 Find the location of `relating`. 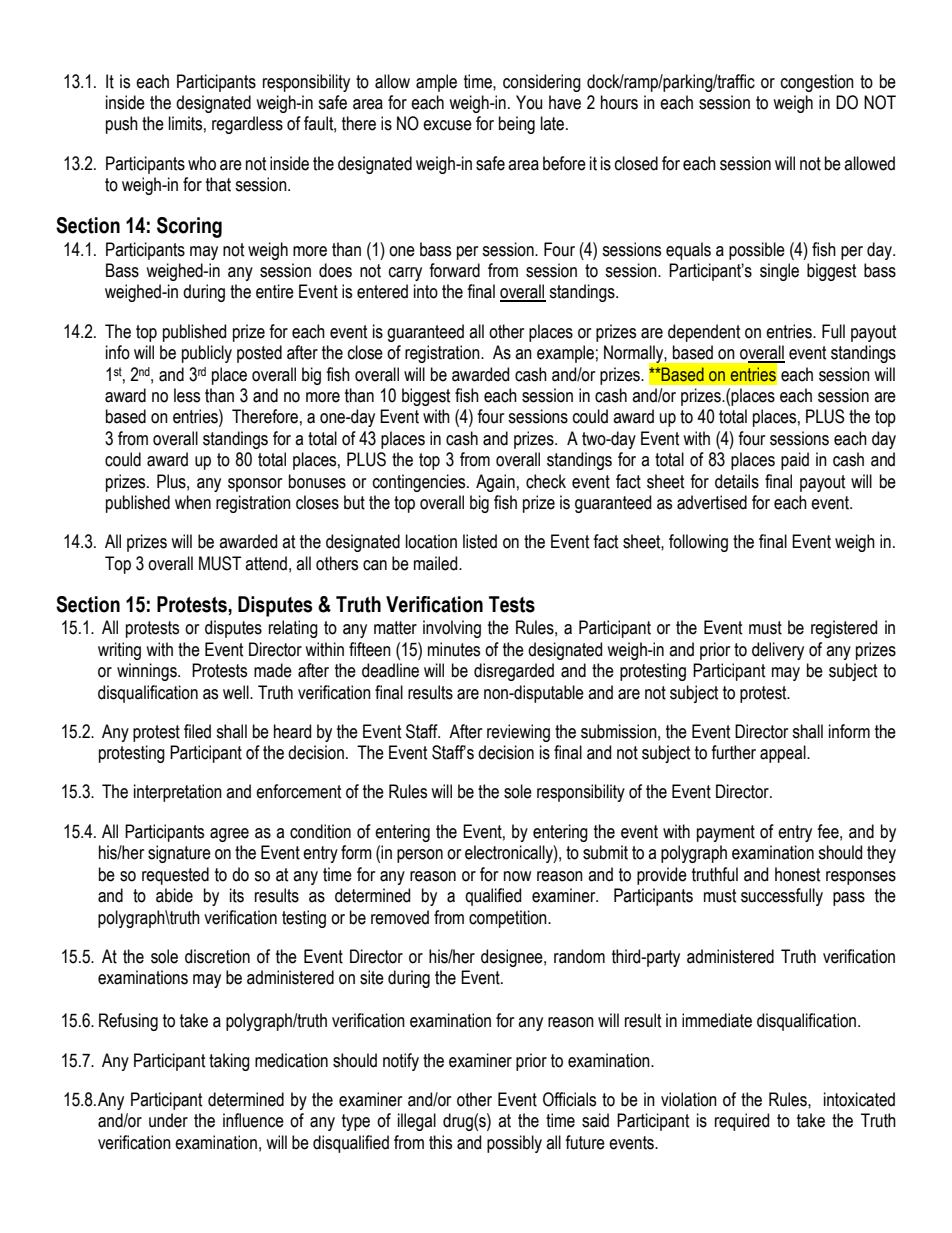

relating is located at coordinates (293, 629).
